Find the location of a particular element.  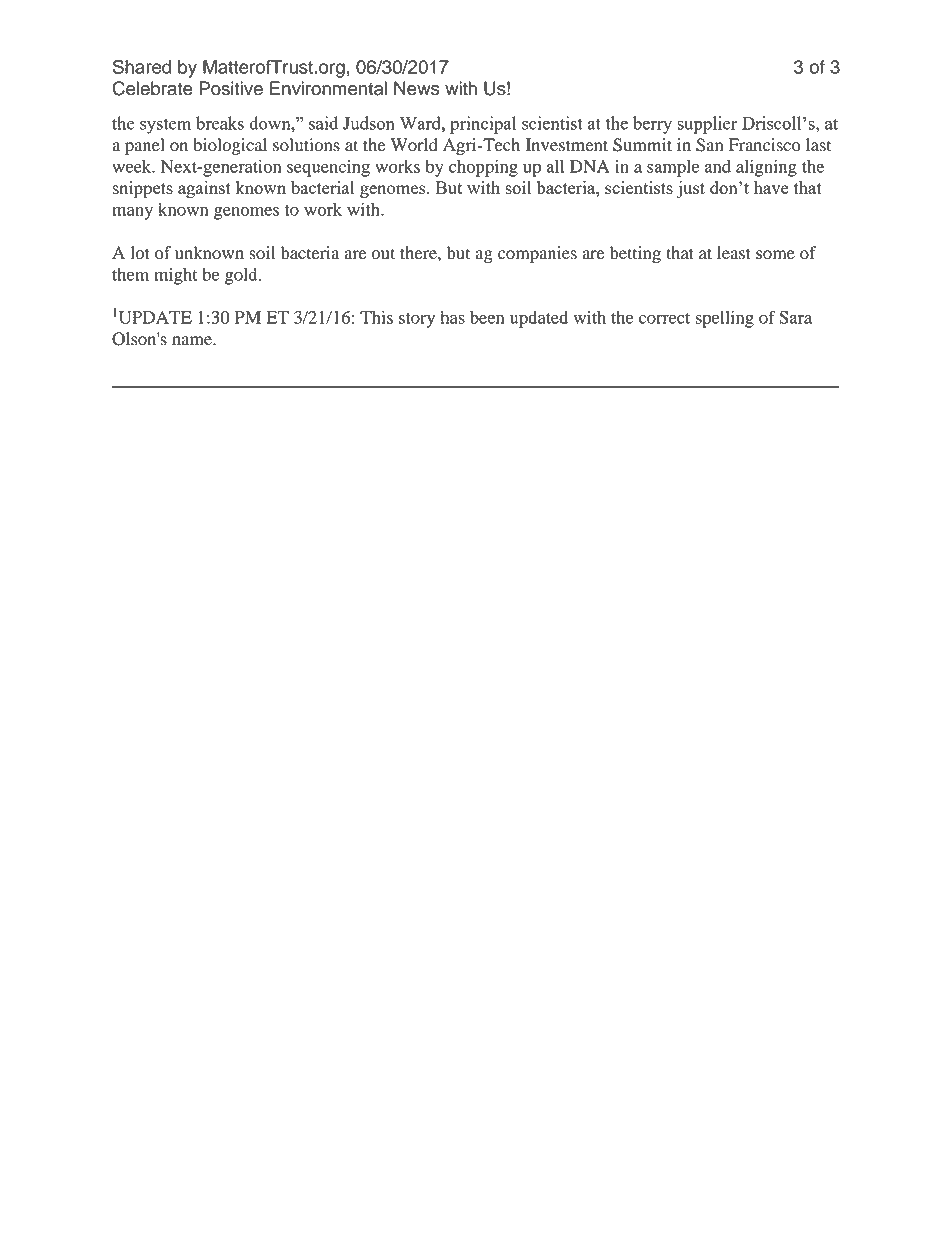

San is located at coordinates (709, 145).
